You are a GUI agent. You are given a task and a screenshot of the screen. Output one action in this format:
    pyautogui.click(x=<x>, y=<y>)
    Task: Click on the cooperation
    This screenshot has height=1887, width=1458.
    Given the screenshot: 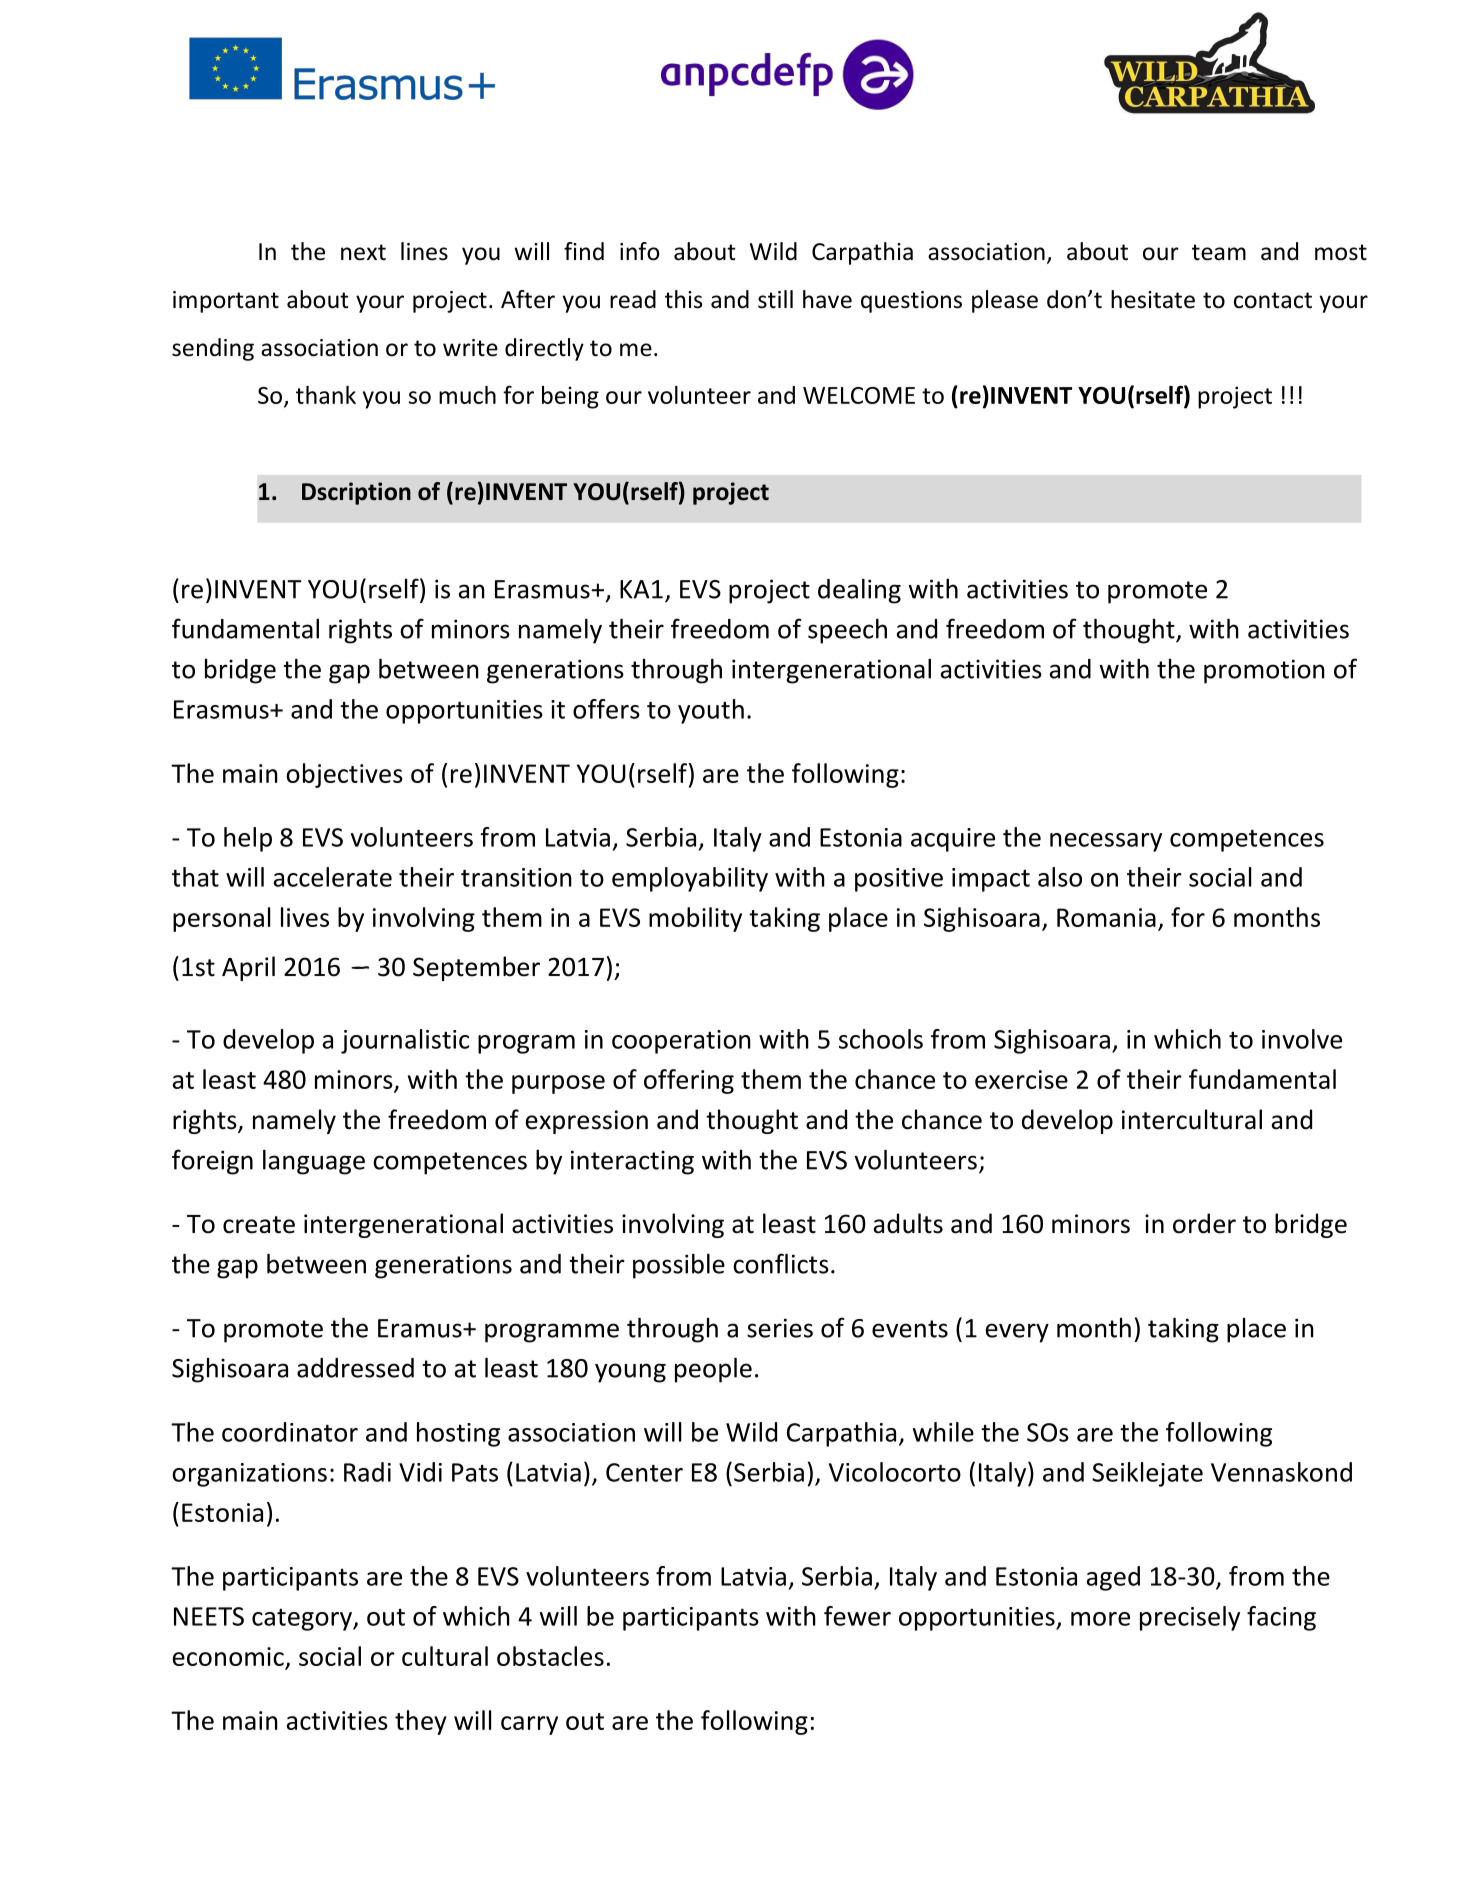 What is the action you would take?
    pyautogui.click(x=681, y=1042)
